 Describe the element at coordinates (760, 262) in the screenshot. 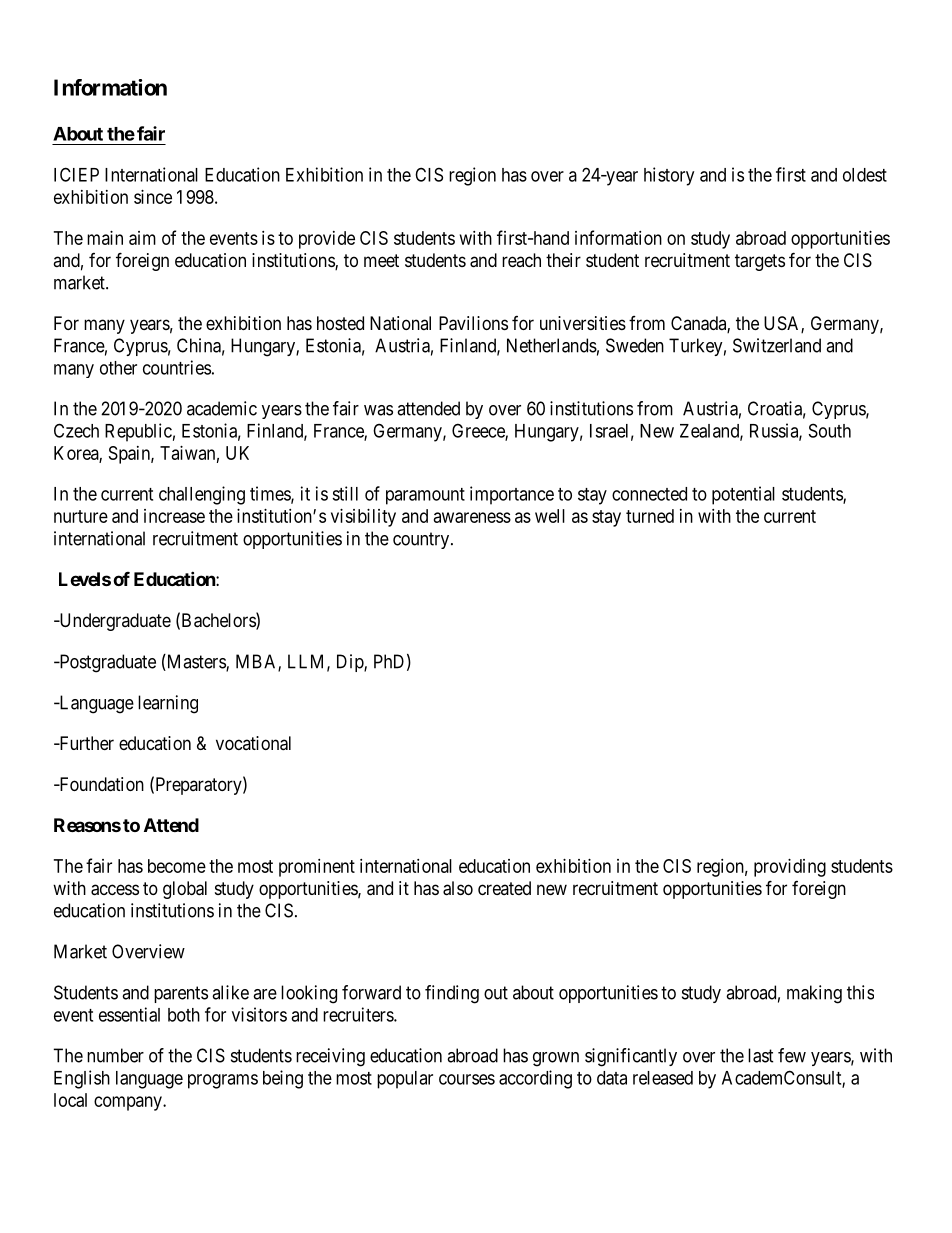

I see `targets` at that location.
